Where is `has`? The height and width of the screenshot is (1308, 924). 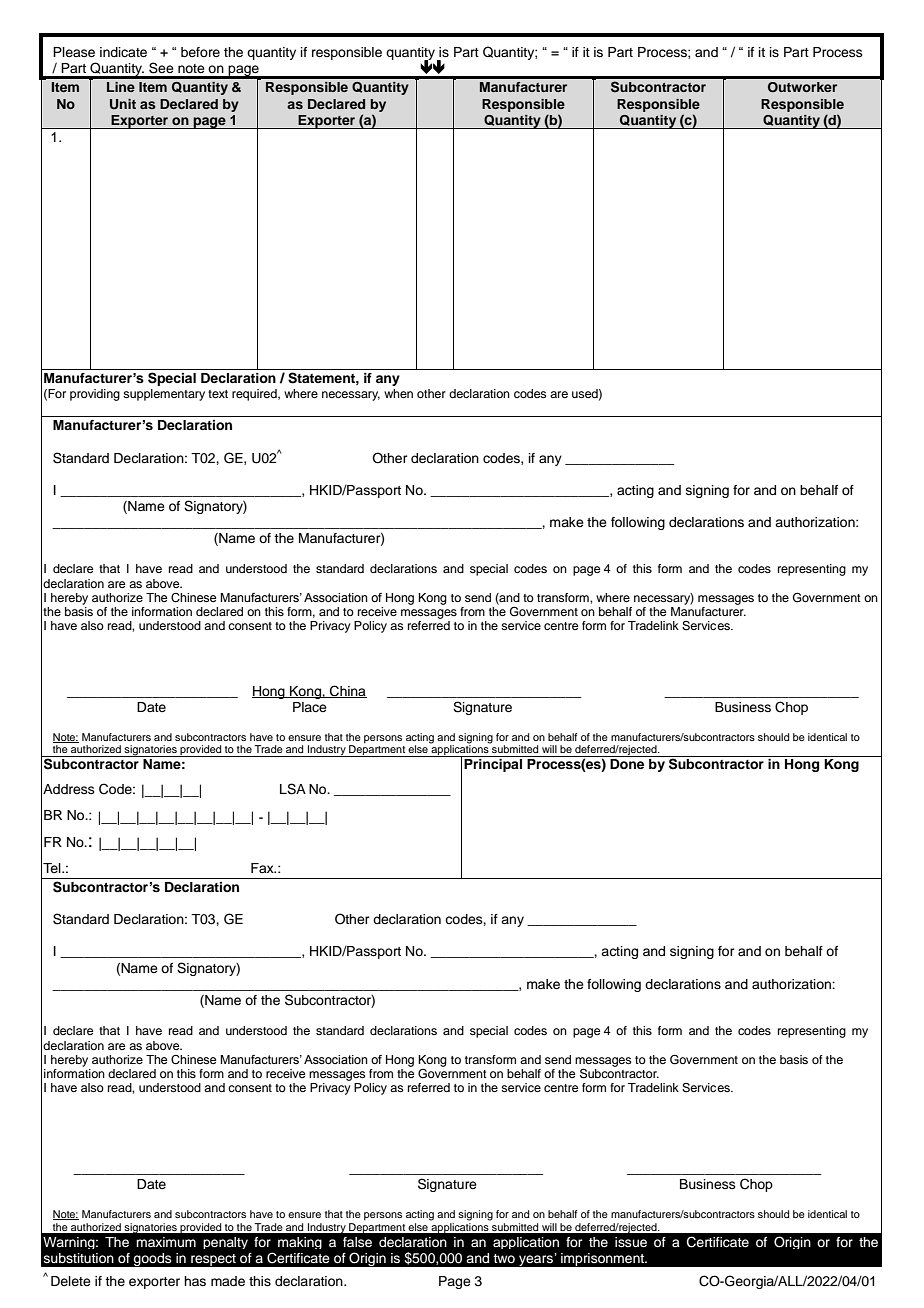
has is located at coordinates (195, 1281).
